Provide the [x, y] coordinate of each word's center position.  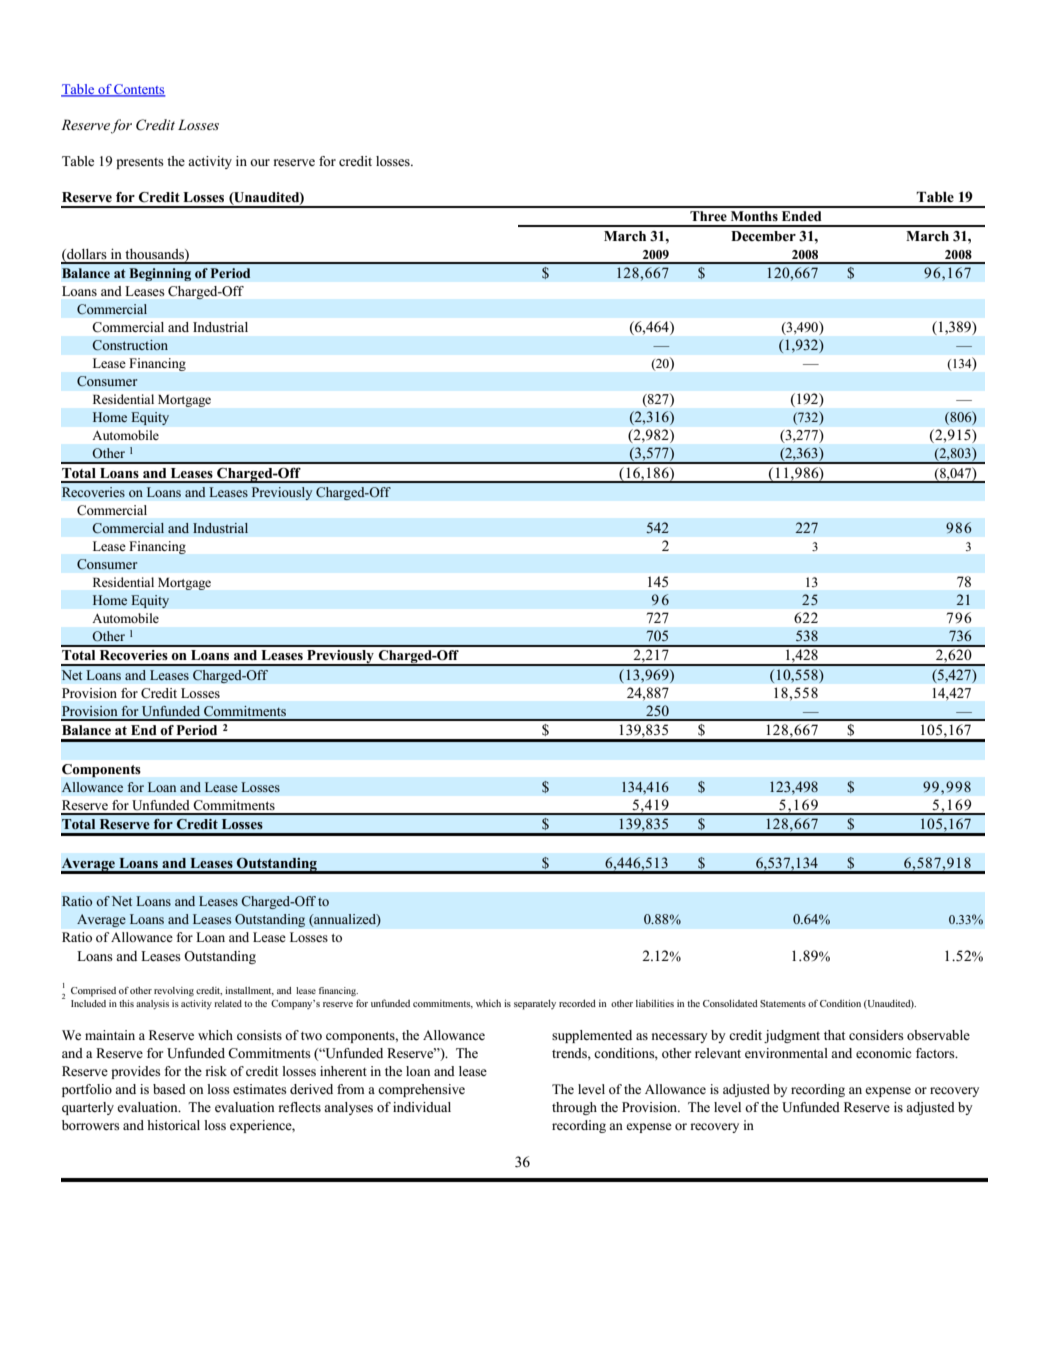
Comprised [93, 992]
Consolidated [730, 1003]
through [574, 1108]
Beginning [160, 274]
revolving [174, 992]
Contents [139, 90]
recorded [577, 1003]
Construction [130, 345]
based [169, 1089]
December [763, 236]
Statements [783, 1003]
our [260, 162]
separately [535, 1004]
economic [883, 1053]
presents [140, 163]
